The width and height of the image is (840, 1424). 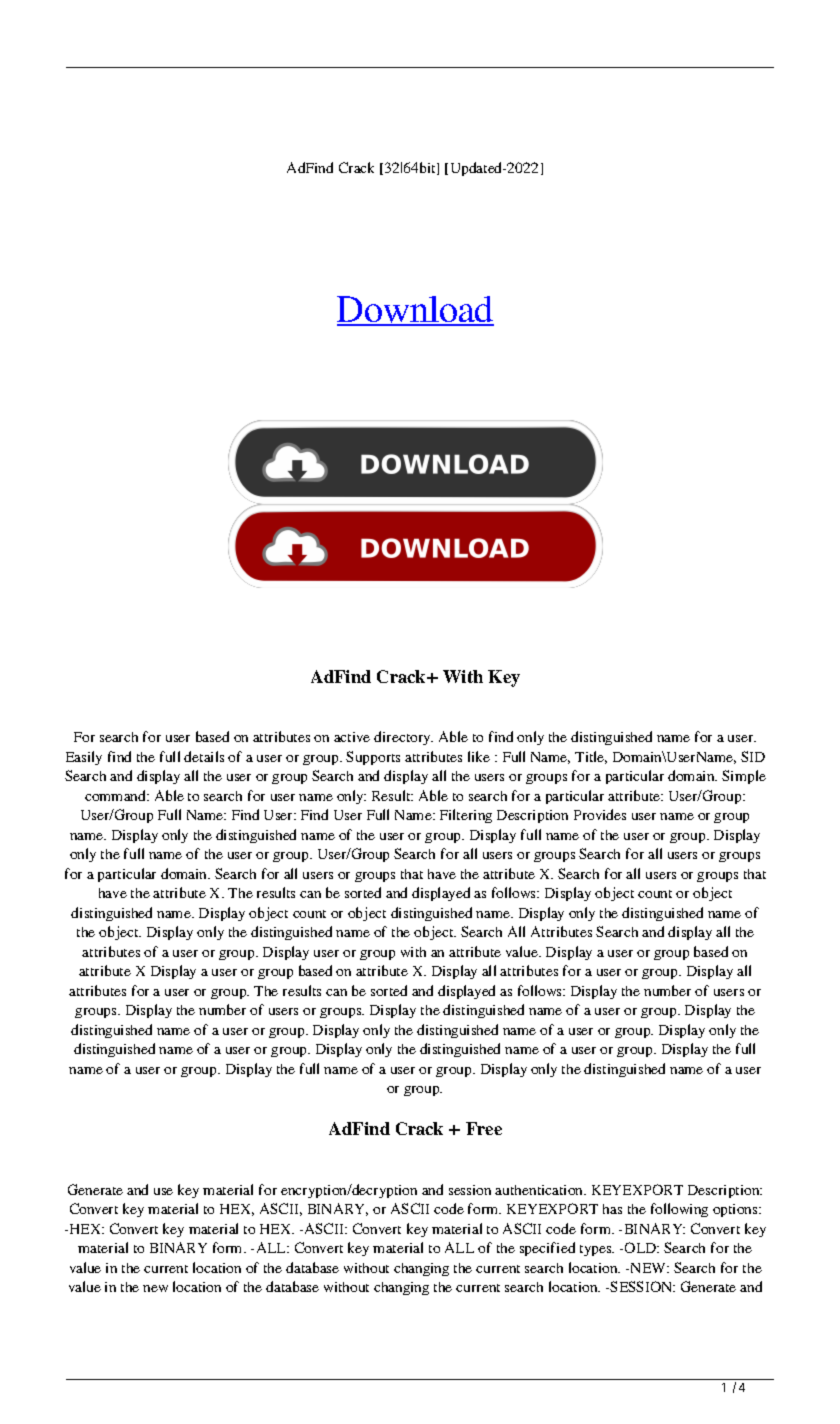 What do you see at coordinates (373, 758) in the image?
I see `Supports` at bounding box center [373, 758].
